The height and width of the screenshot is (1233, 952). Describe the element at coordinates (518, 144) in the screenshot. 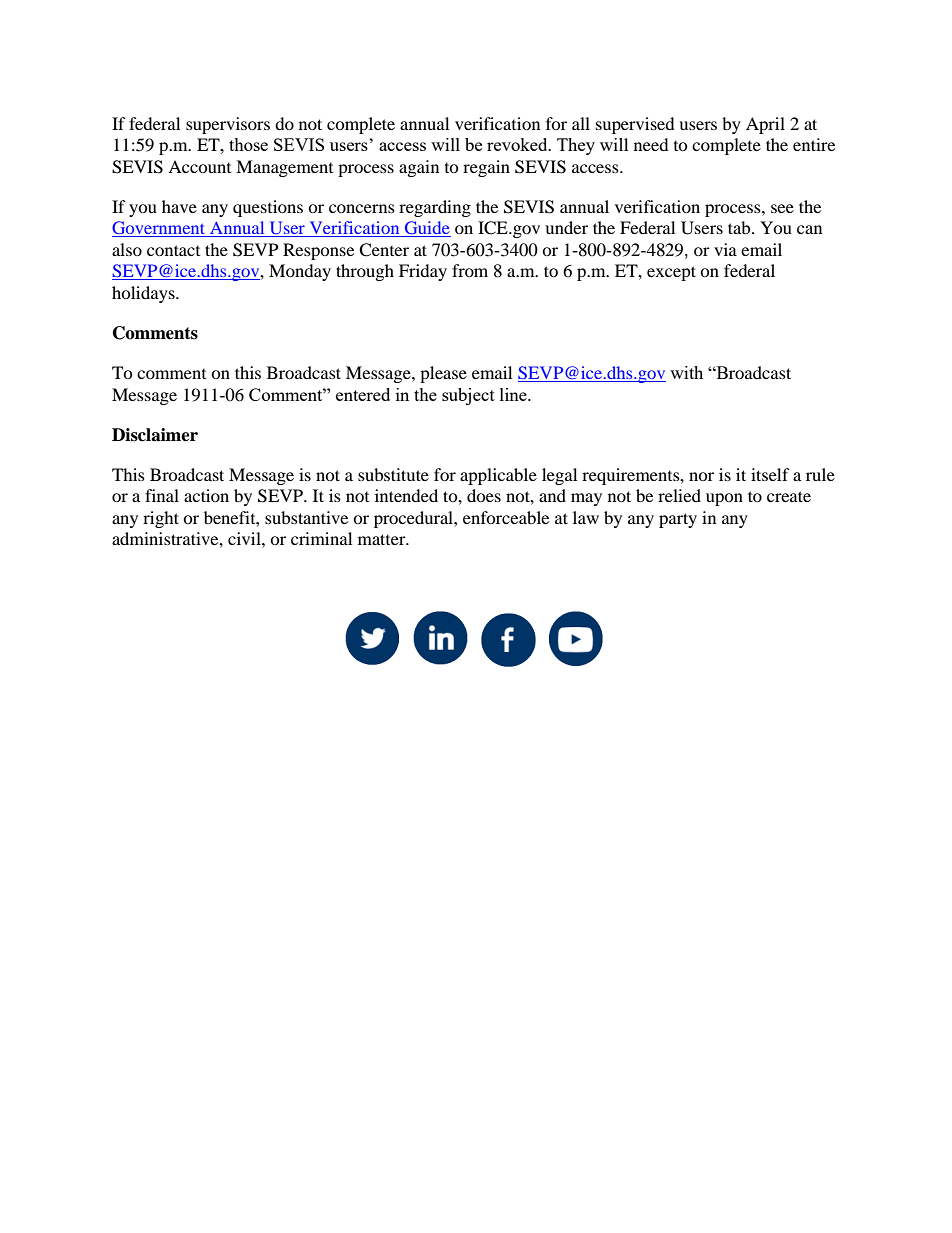

I see `revoked` at that location.
